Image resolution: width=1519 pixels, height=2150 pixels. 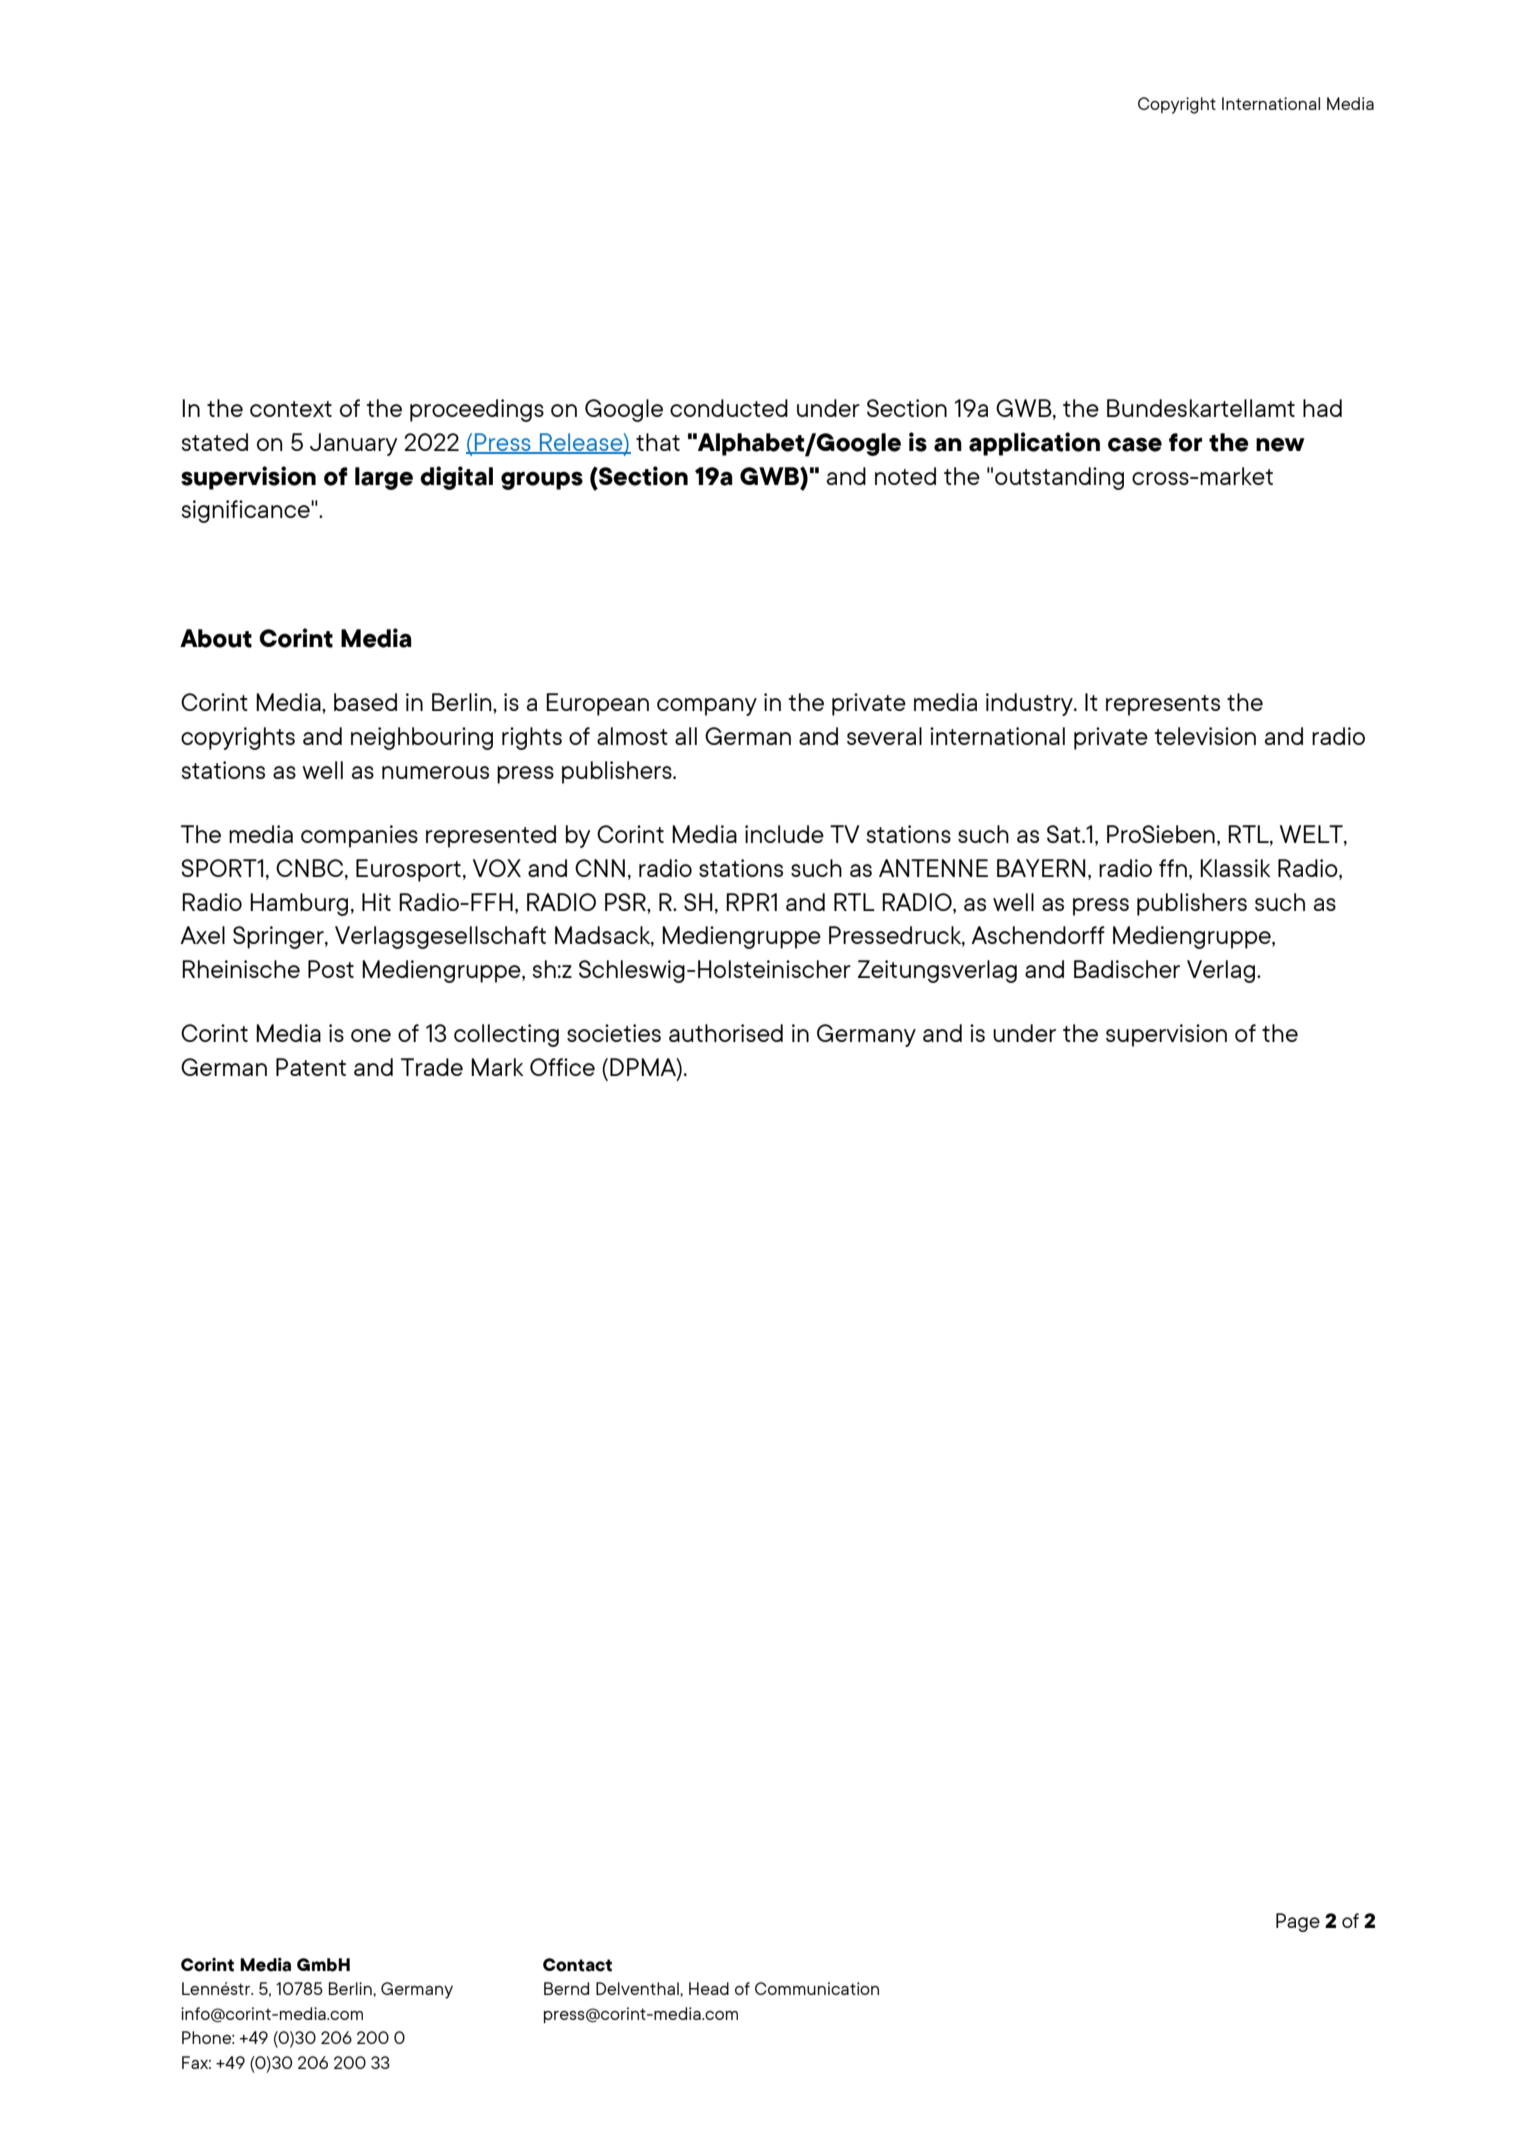 I want to click on January, so click(x=354, y=444).
